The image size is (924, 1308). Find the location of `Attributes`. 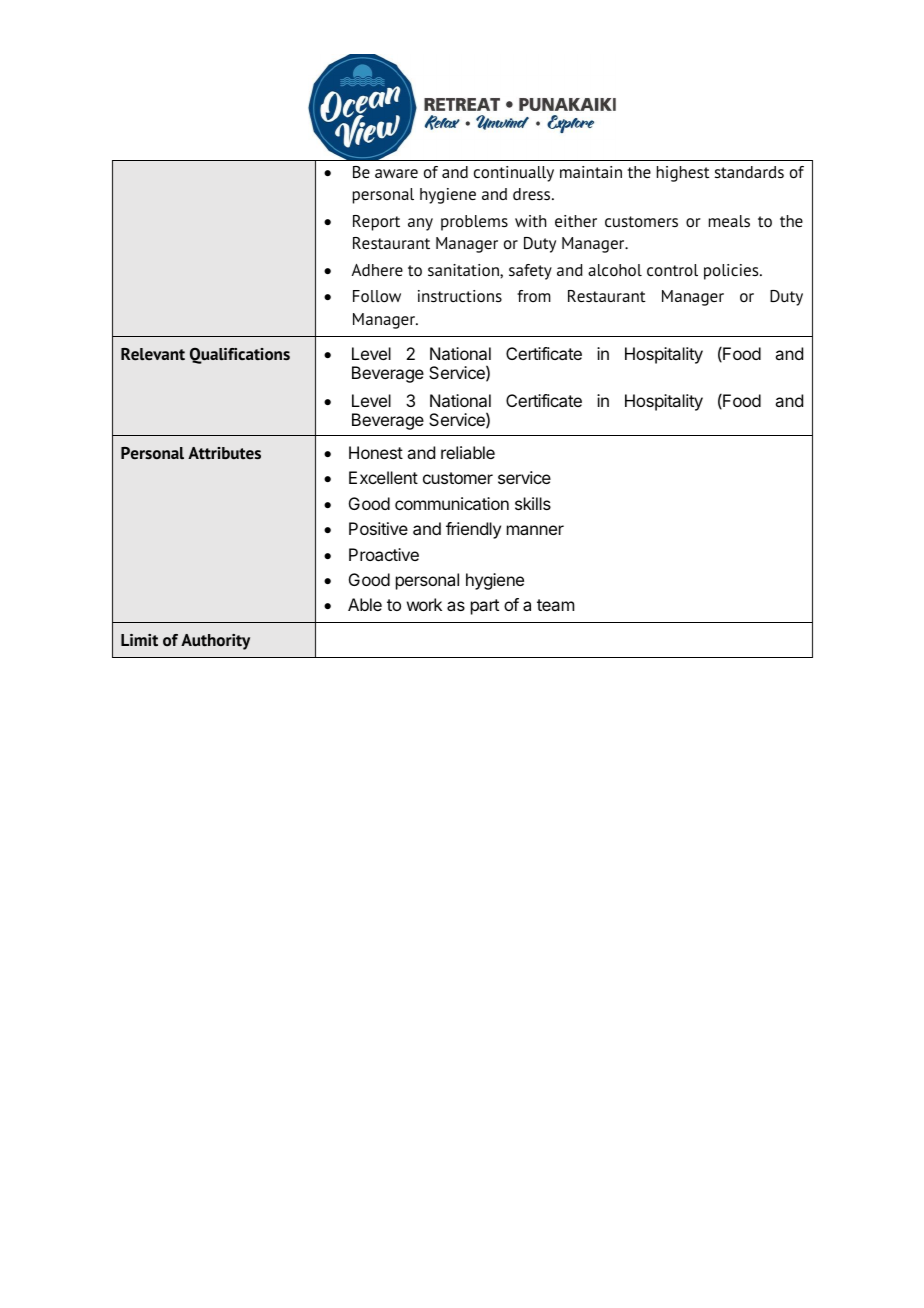

Attributes is located at coordinates (224, 453).
